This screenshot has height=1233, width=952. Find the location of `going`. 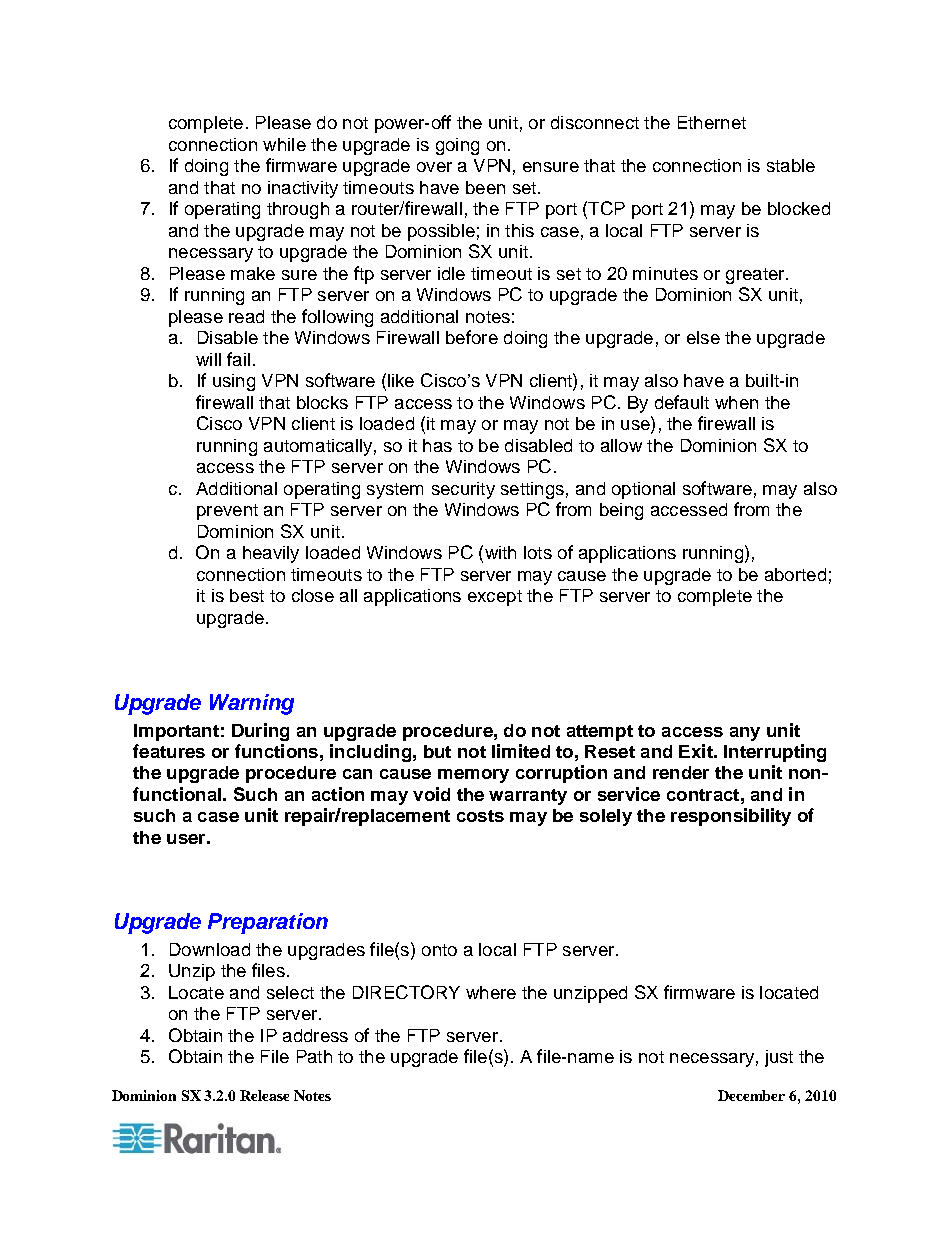

going is located at coordinates (457, 146).
